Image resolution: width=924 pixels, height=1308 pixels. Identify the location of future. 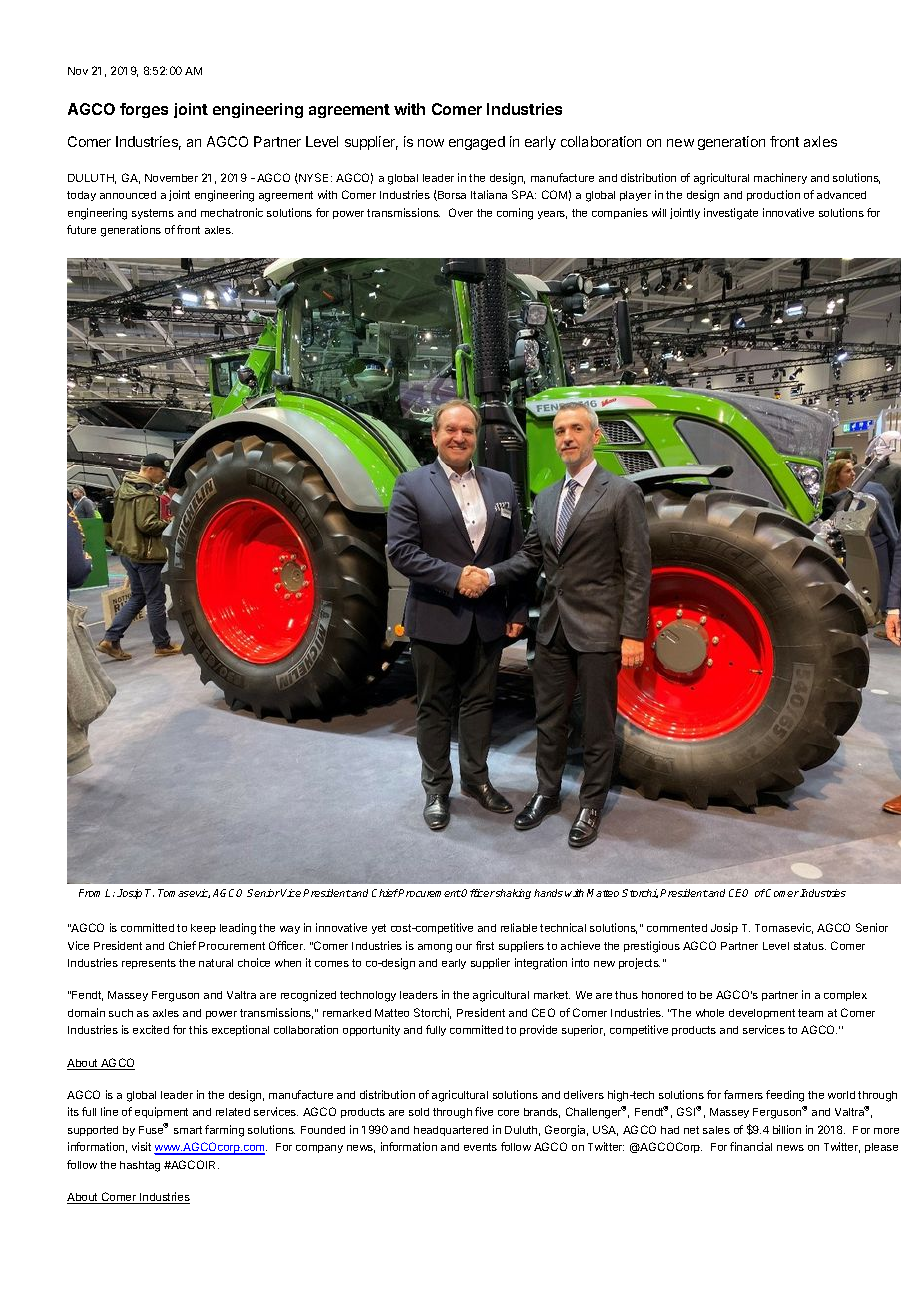
(81, 229).
